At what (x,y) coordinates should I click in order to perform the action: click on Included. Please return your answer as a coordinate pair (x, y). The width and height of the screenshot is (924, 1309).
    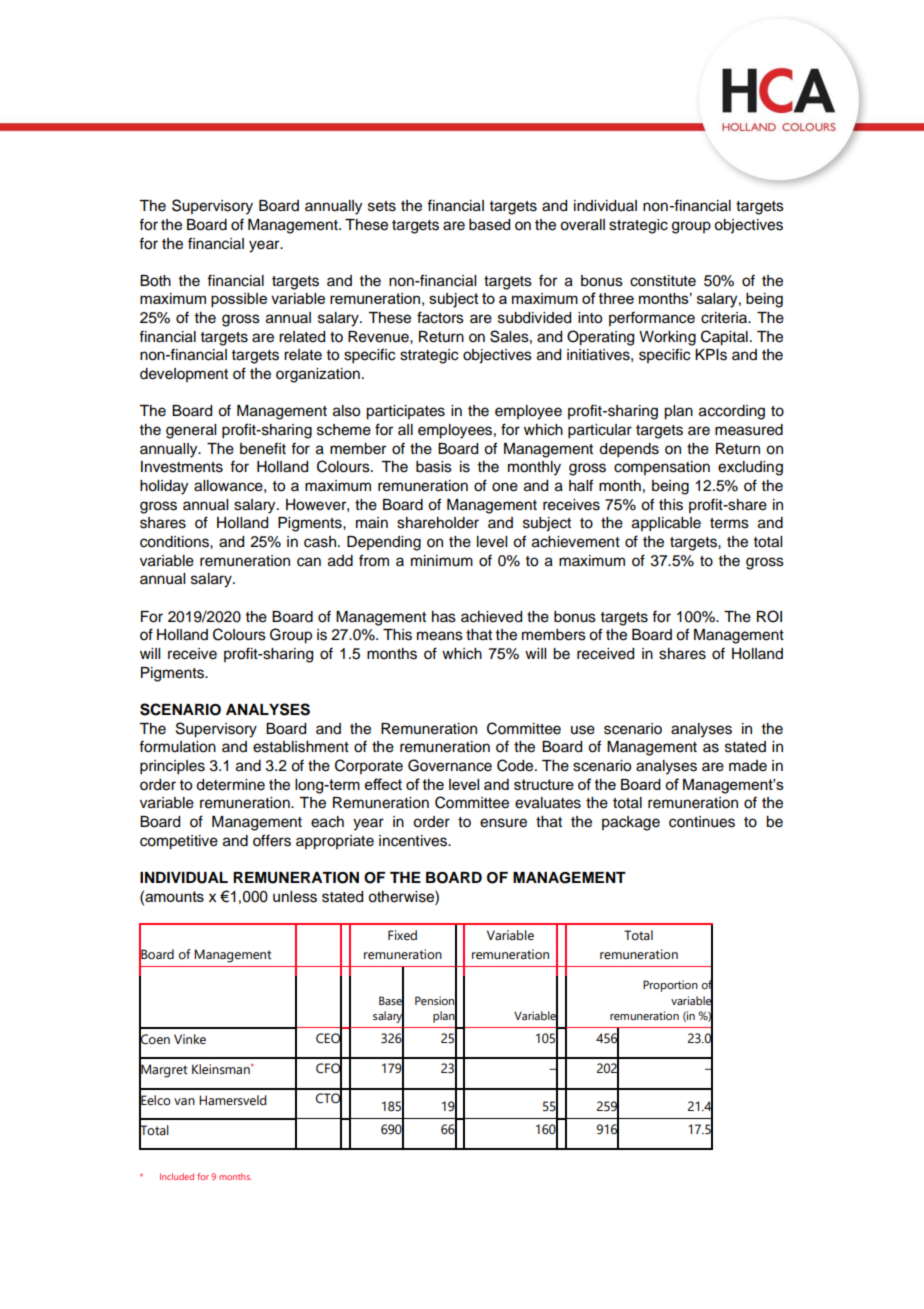
    Looking at the image, I should click on (177, 1176).
